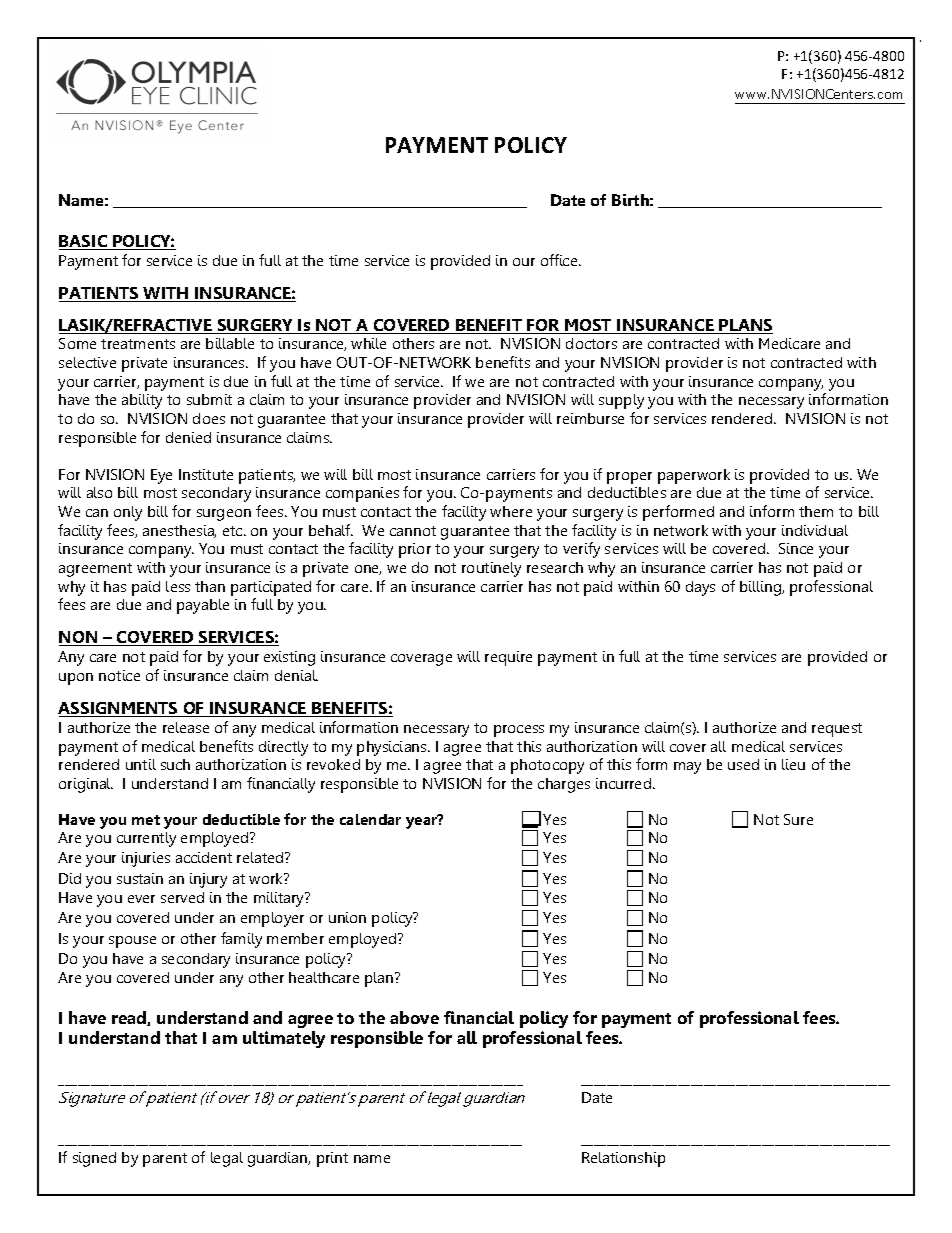 The image size is (952, 1233). I want to click on companies, so click(362, 494).
